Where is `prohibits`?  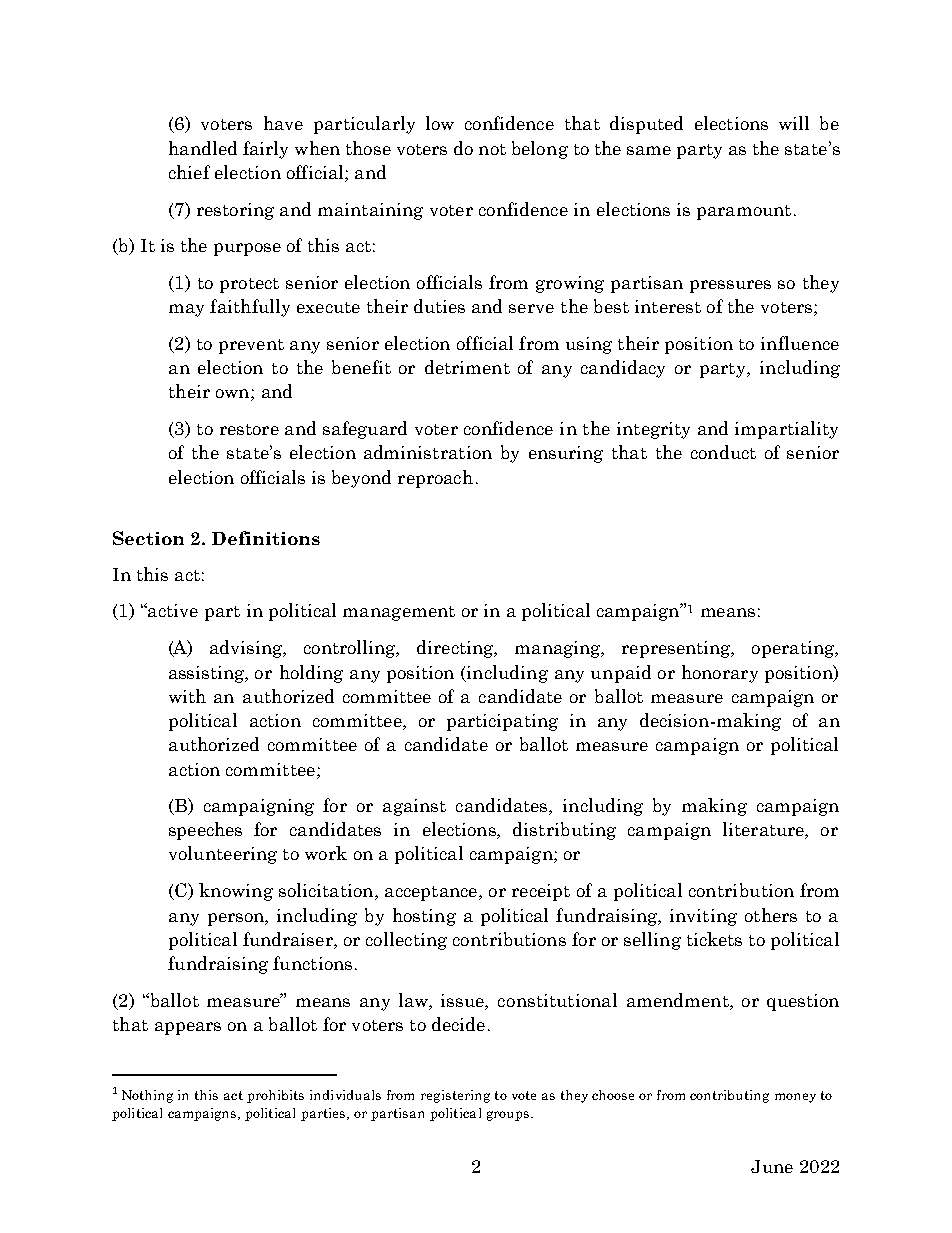
prohibits is located at coordinates (275, 1096).
